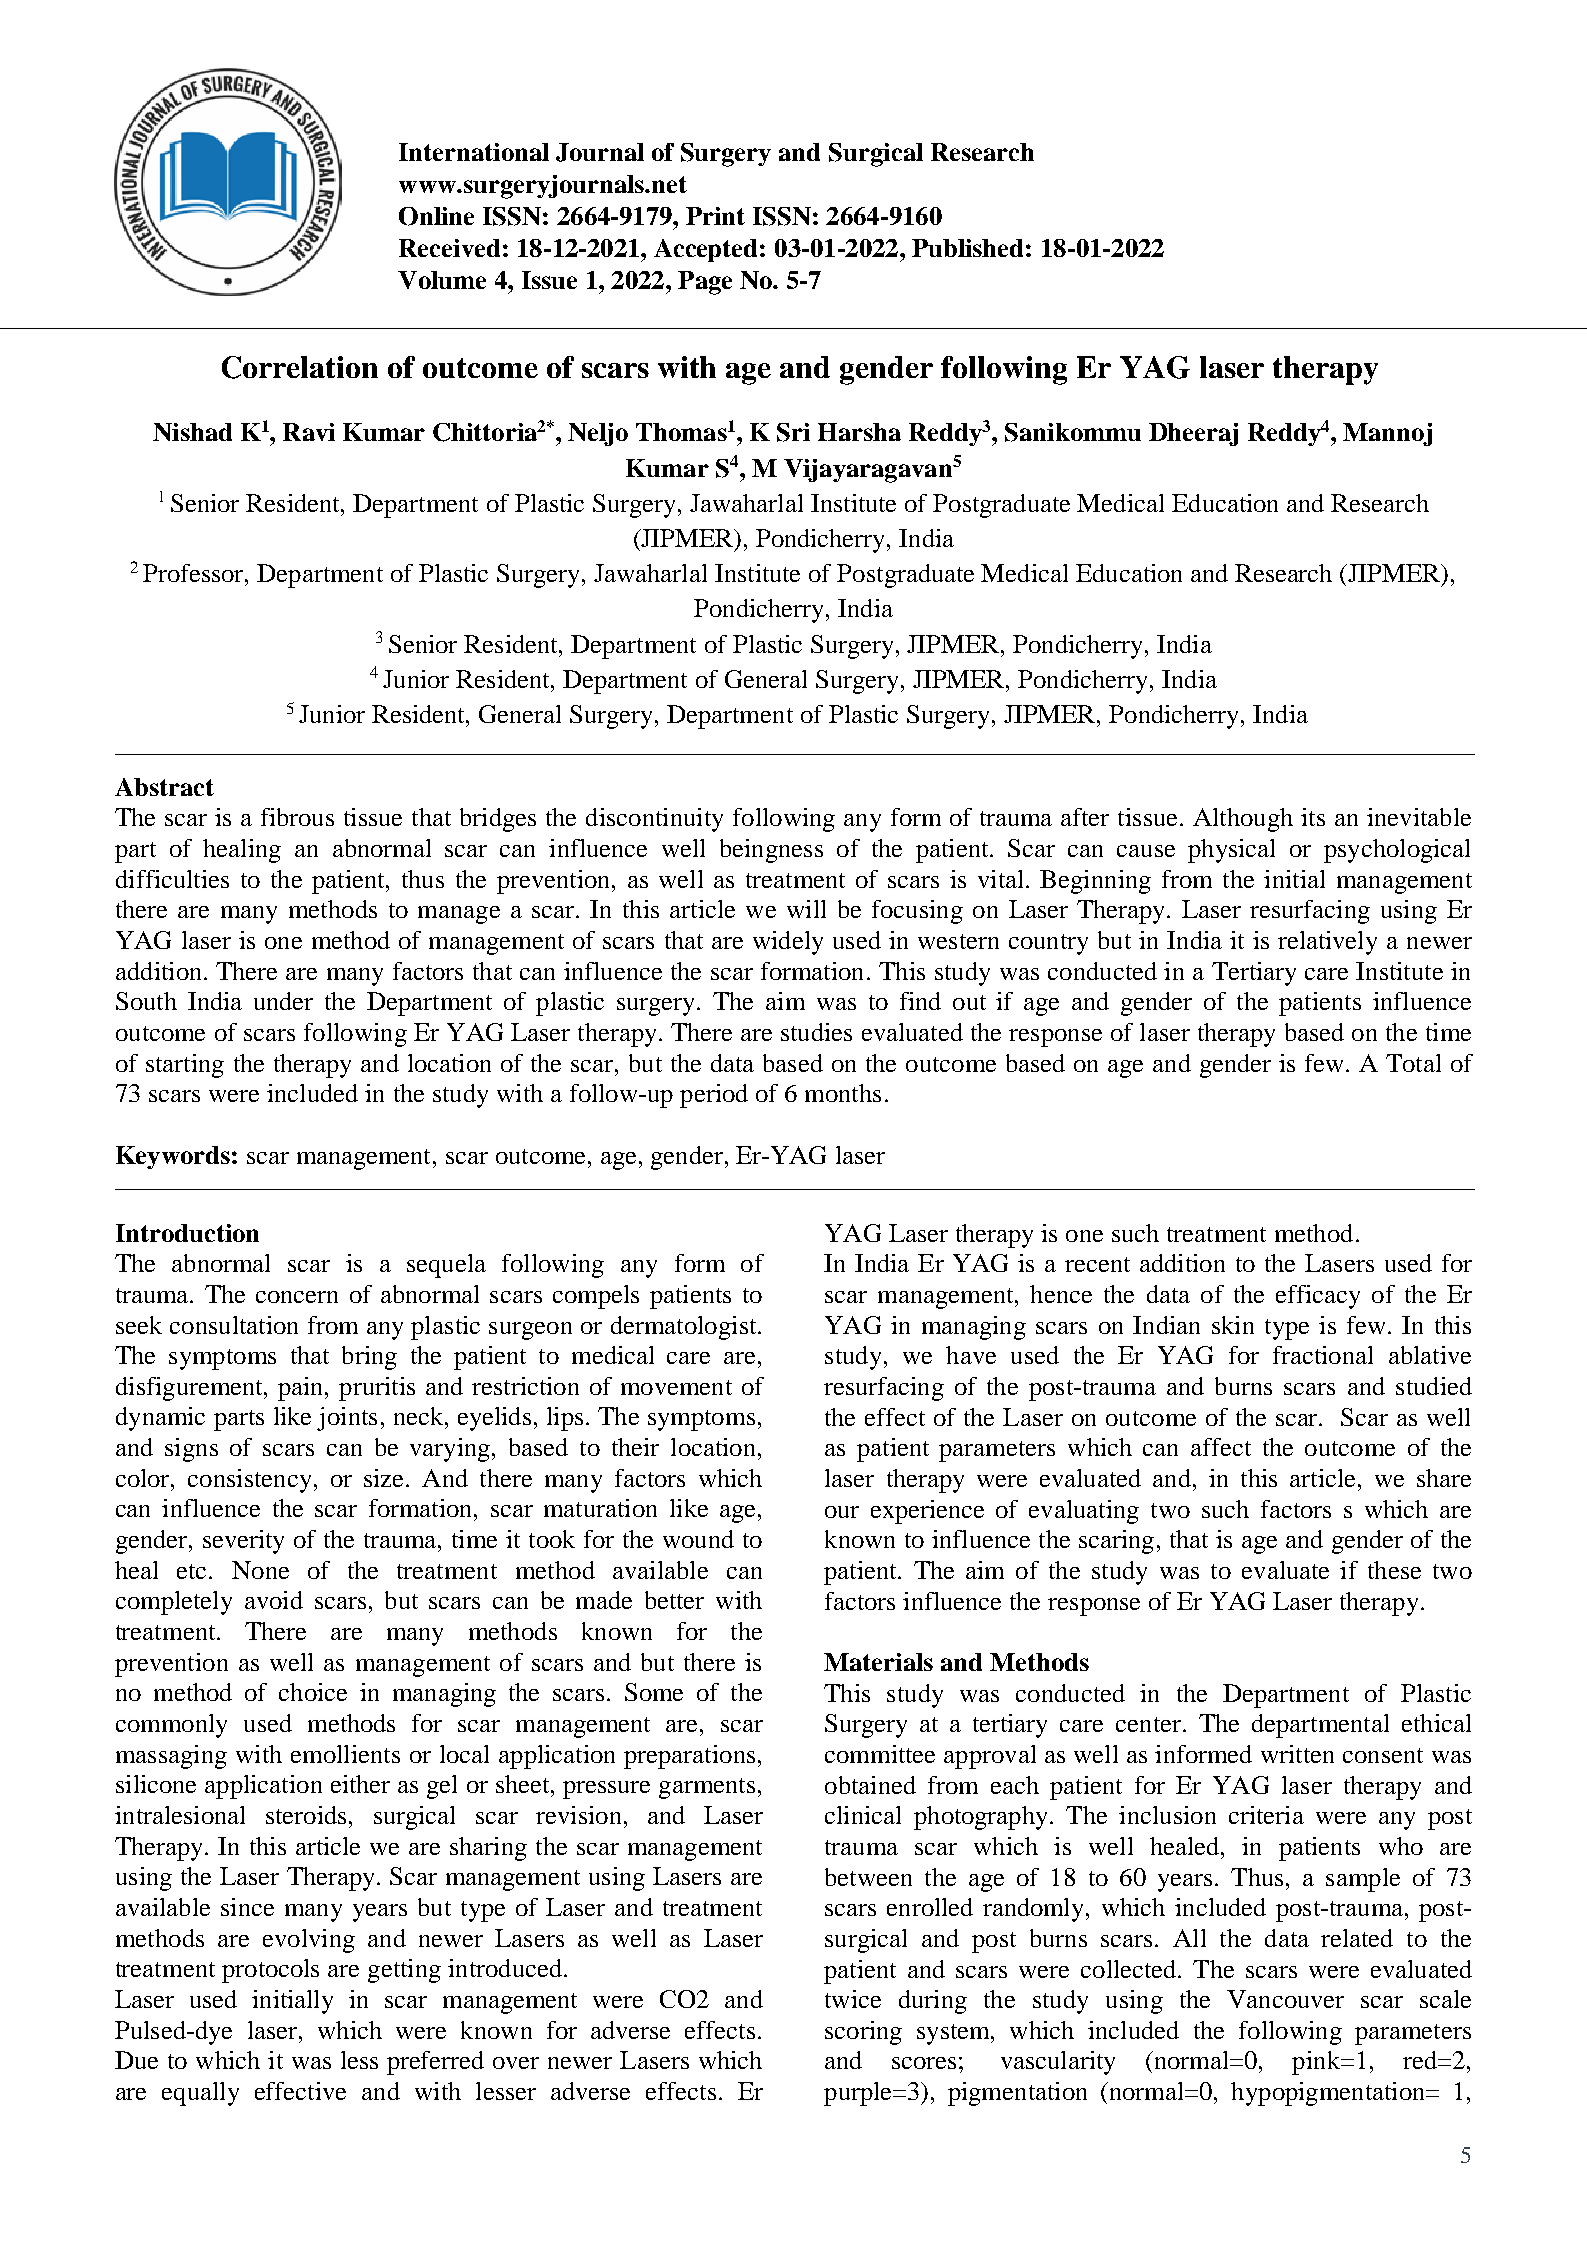 The height and width of the page is (2244, 1587). Describe the element at coordinates (654, 820) in the page. I see `discontinuity` at that location.
